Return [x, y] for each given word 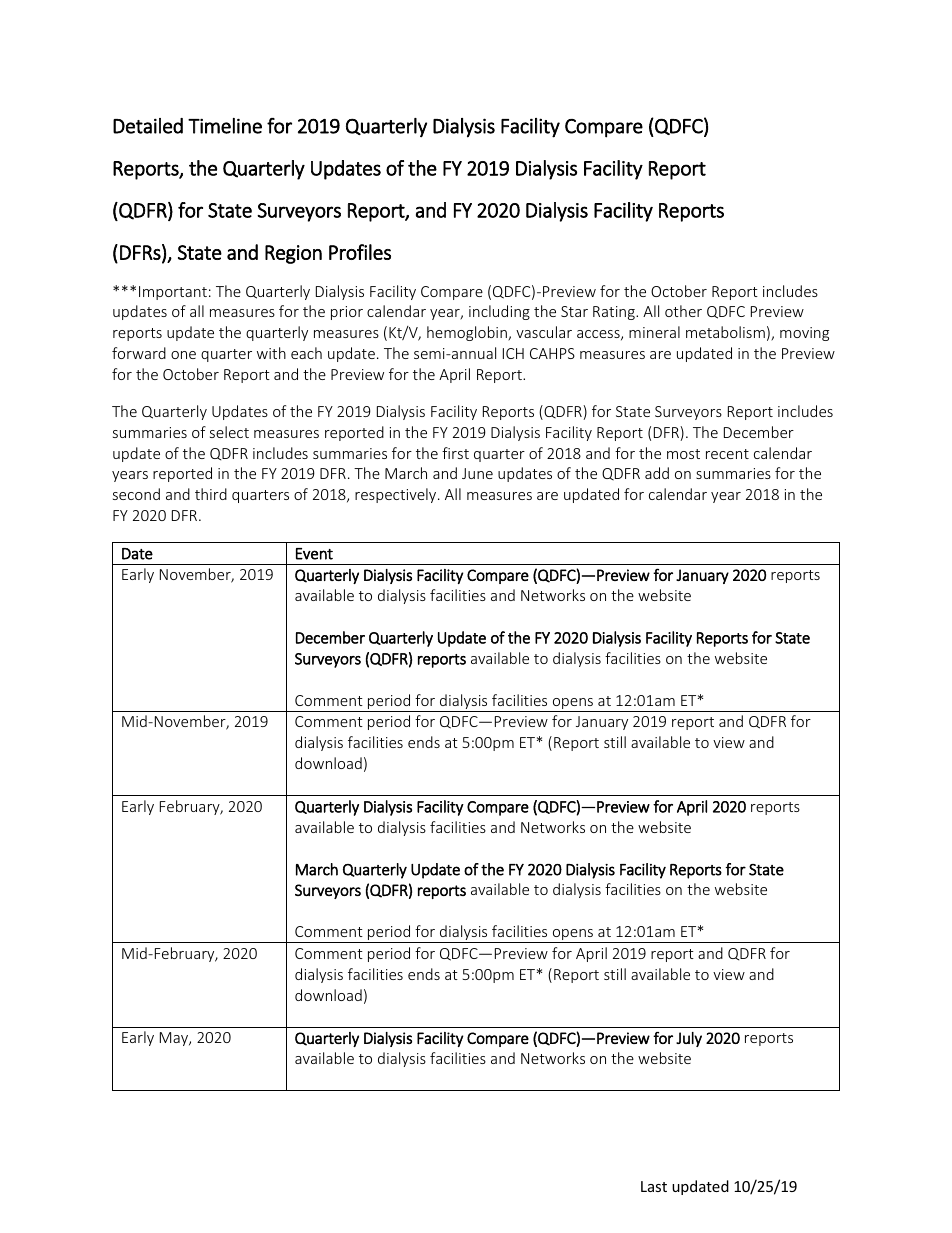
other [683, 311]
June [477, 473]
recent [727, 454]
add [657, 473]
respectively [397, 495]
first [455, 453]
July [689, 1039]
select [229, 432]
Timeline [225, 126]
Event [314, 554]
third [211, 494]
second [136, 494]
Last [654, 1186]
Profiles [360, 252]
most [683, 454]
